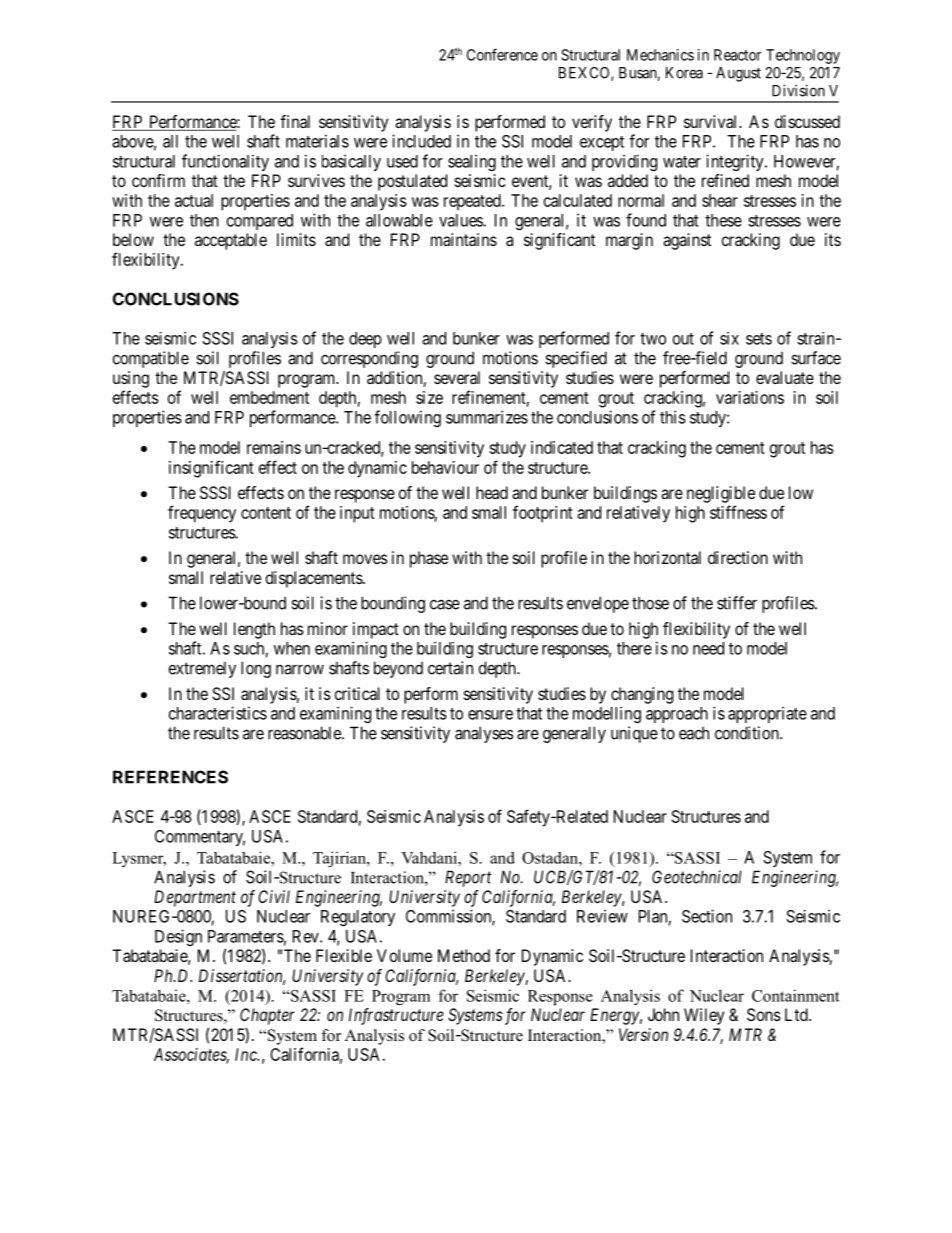  Describe the element at coordinates (429, 559) in the image. I see `phase` at that location.
